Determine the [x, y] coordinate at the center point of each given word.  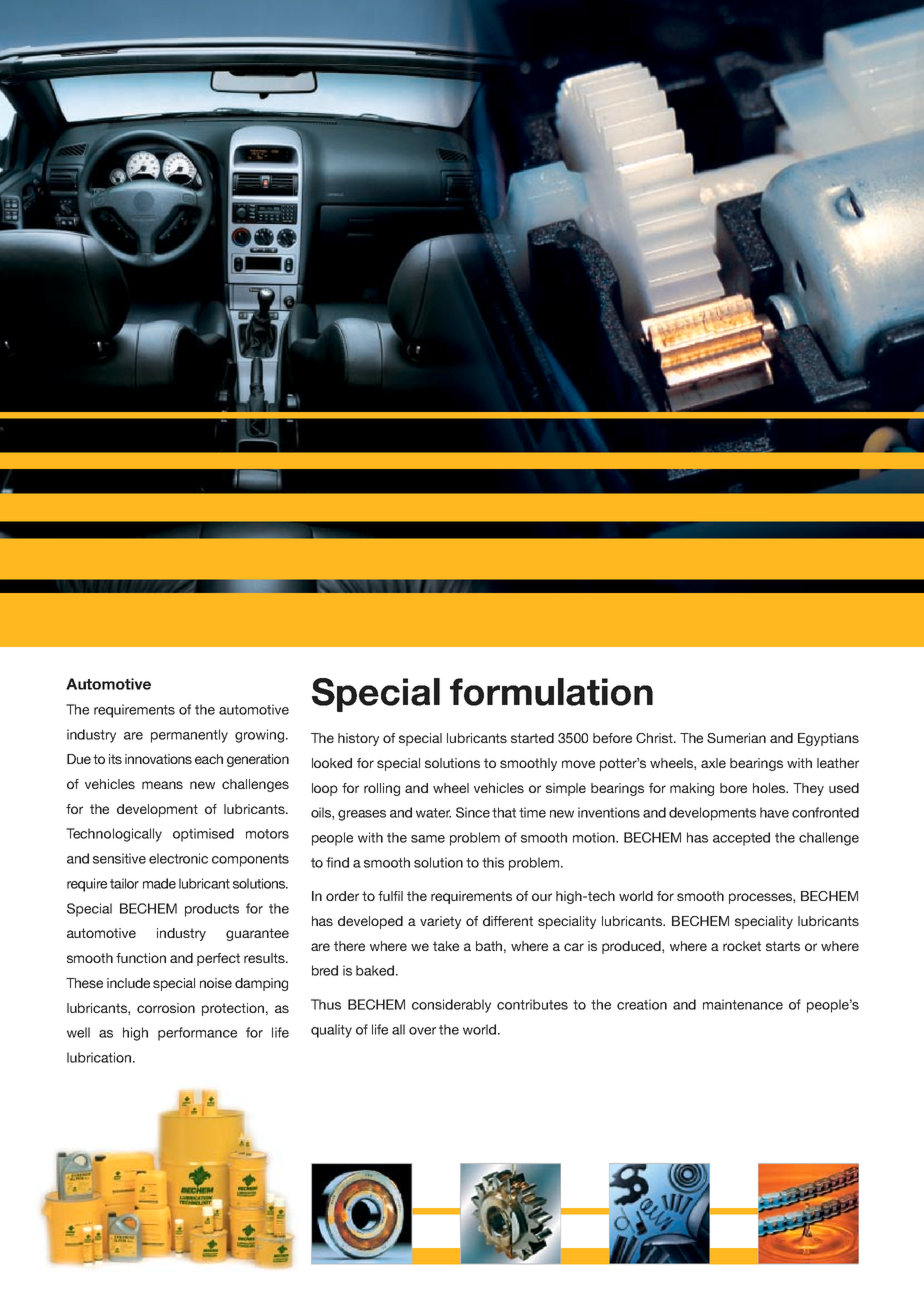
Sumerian [736, 738]
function [141, 958]
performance [197, 1034]
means [162, 785]
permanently [189, 736]
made [159, 883]
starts [783, 946]
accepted [741, 839]
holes [770, 788]
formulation [551, 692]
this [493, 862]
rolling [382, 789]
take [446, 946]
